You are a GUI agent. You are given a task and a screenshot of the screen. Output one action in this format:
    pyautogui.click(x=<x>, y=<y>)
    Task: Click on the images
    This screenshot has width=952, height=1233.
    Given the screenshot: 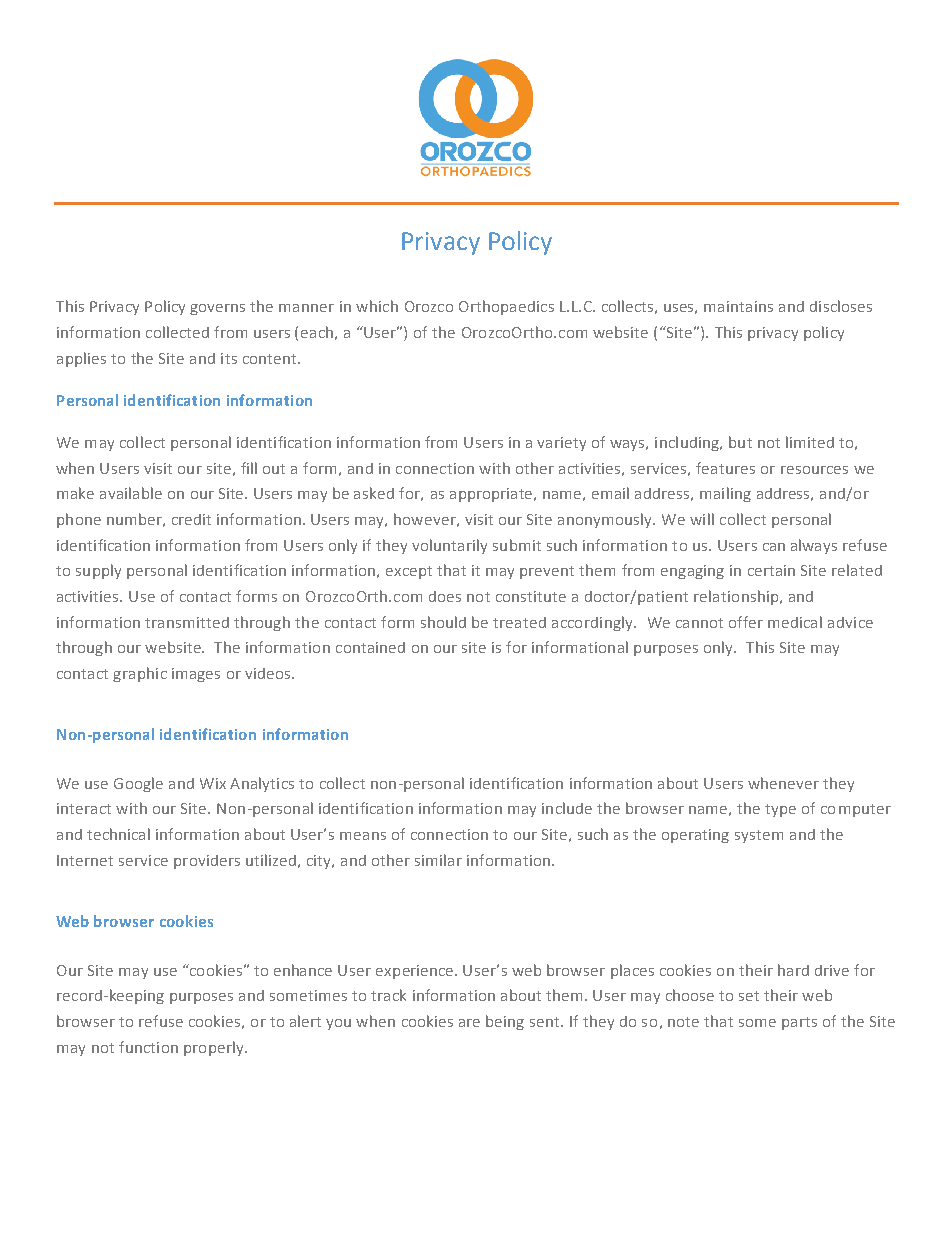 What is the action you would take?
    pyautogui.click(x=196, y=675)
